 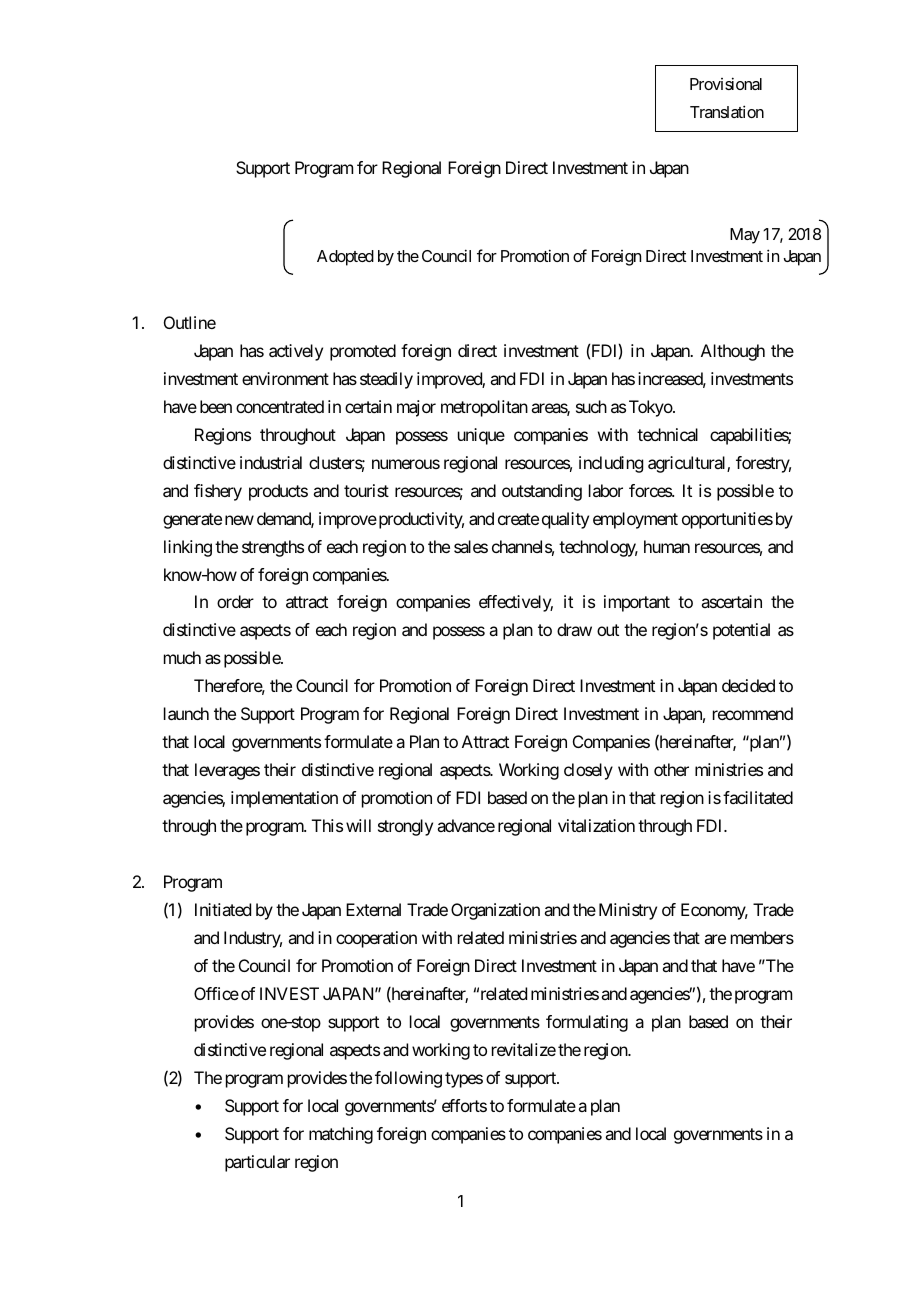 What do you see at coordinates (363, 352) in the image?
I see `promoted` at bounding box center [363, 352].
